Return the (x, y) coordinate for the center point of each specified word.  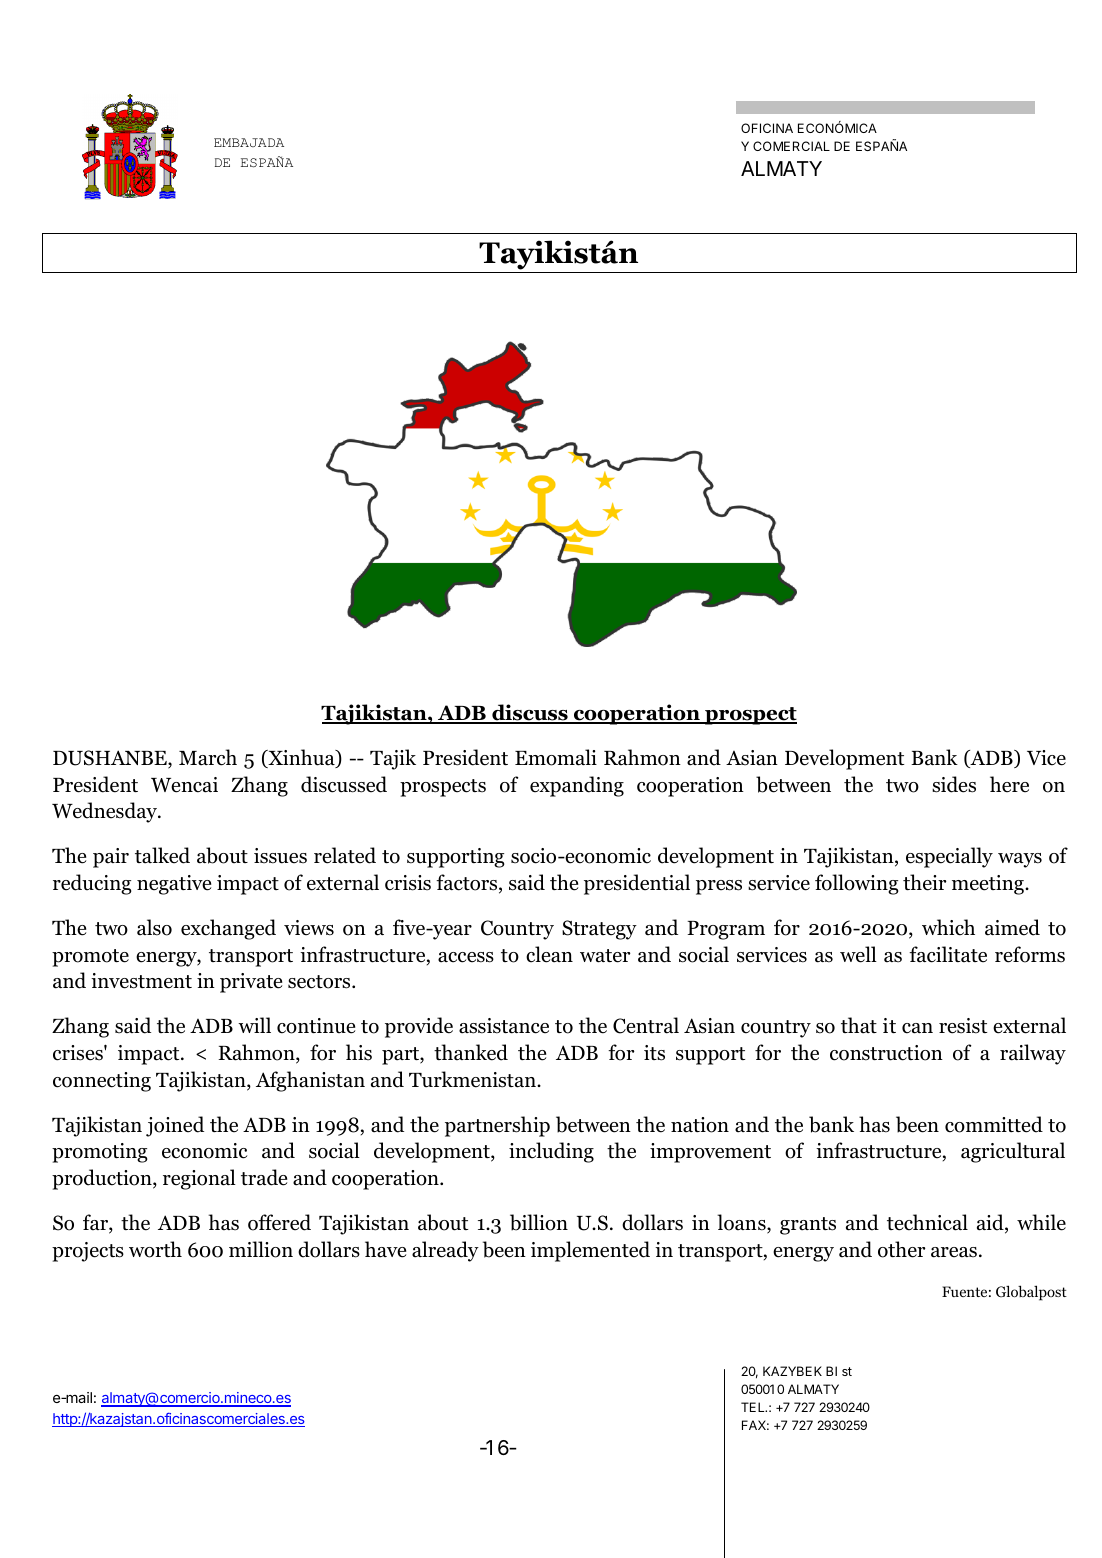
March (208, 757)
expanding (577, 786)
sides (954, 784)
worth (155, 1249)
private (251, 983)
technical (927, 1222)
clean (549, 954)
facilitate (948, 954)
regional (199, 1179)
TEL (754, 1407)
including (551, 1152)
